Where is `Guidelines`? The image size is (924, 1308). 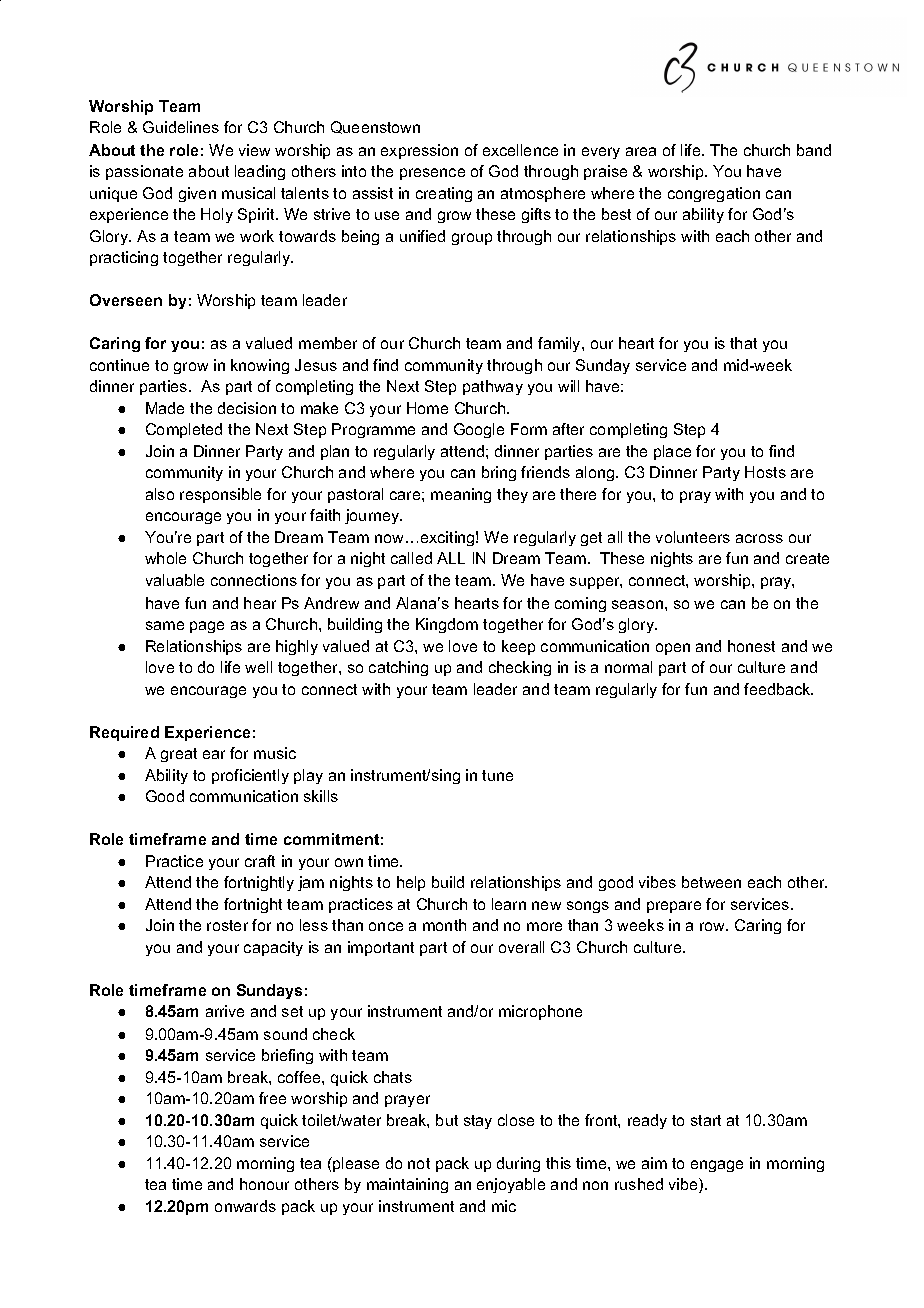
Guidelines is located at coordinates (181, 127).
